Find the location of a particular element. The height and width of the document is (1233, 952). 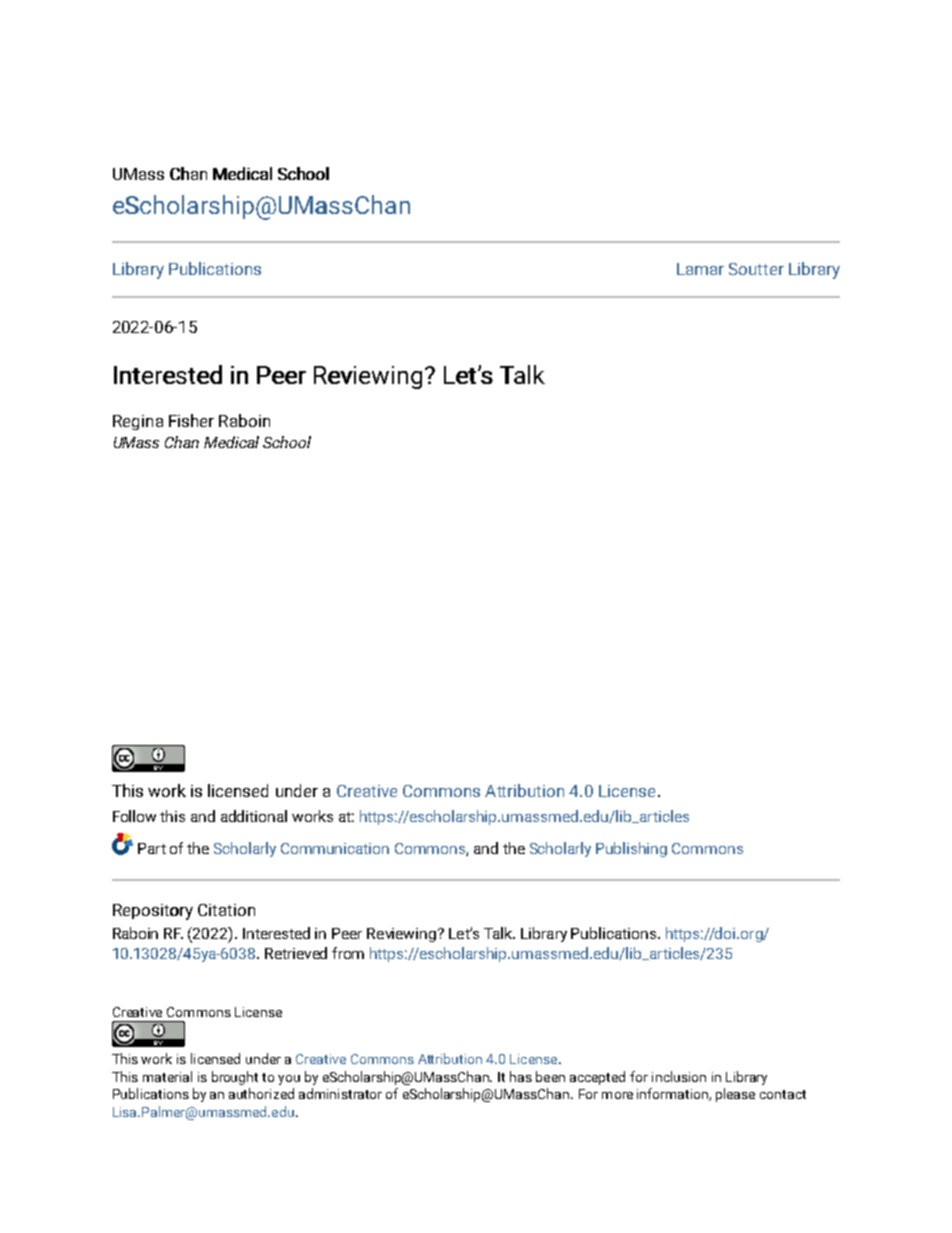

inclusion is located at coordinates (679, 1076).
